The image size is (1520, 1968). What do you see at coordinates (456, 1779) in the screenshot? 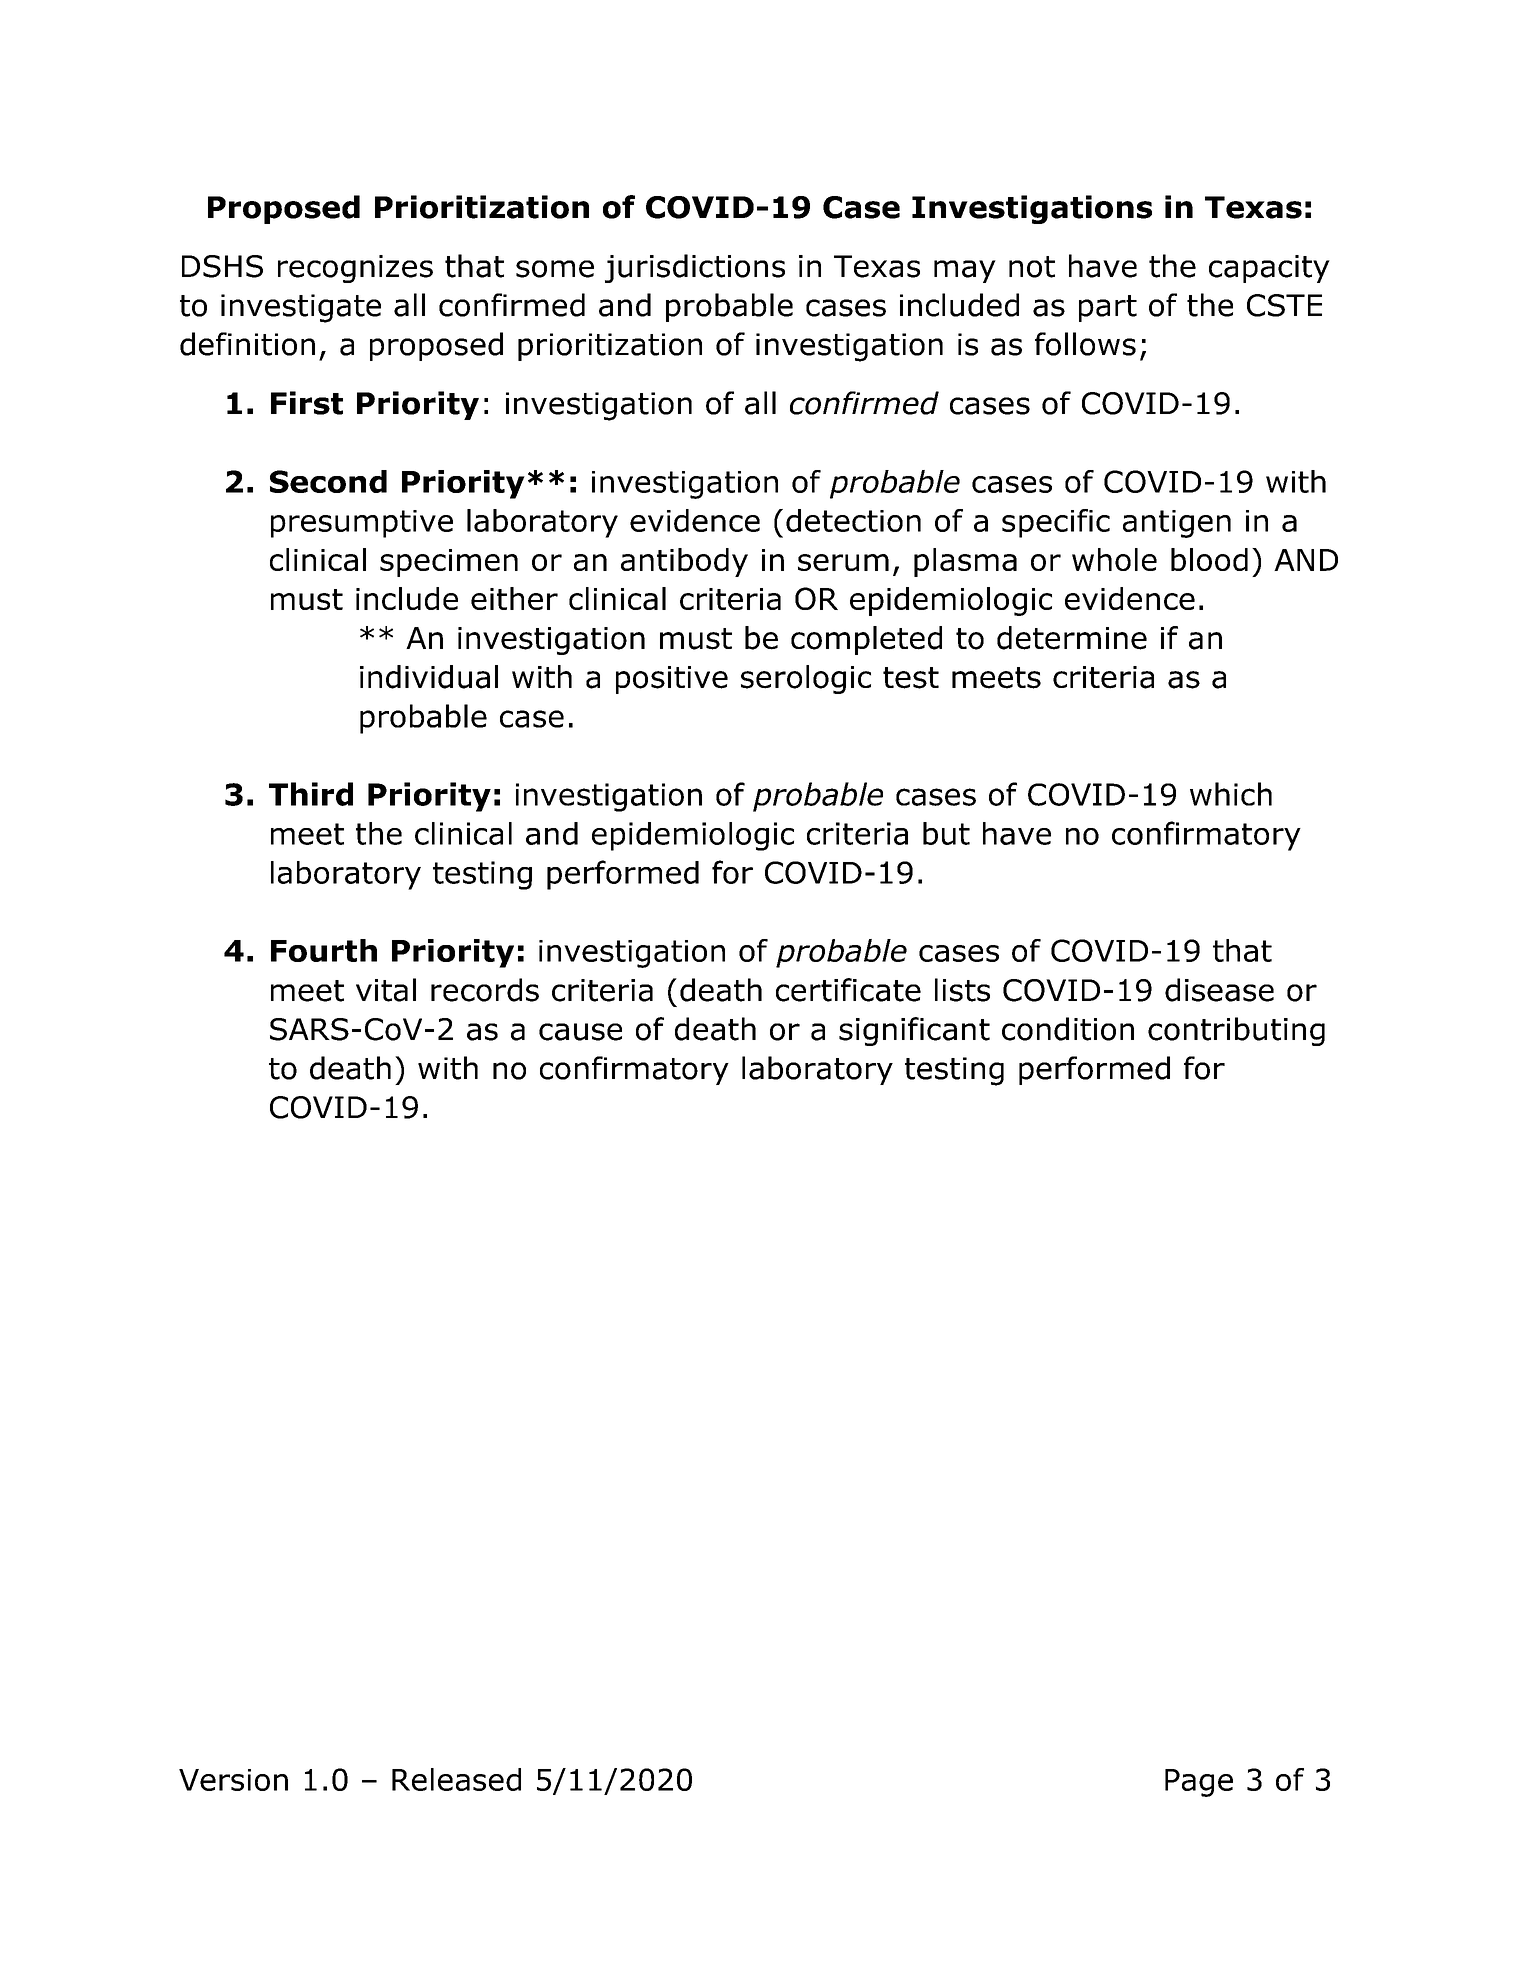
I see `Released` at bounding box center [456, 1779].
